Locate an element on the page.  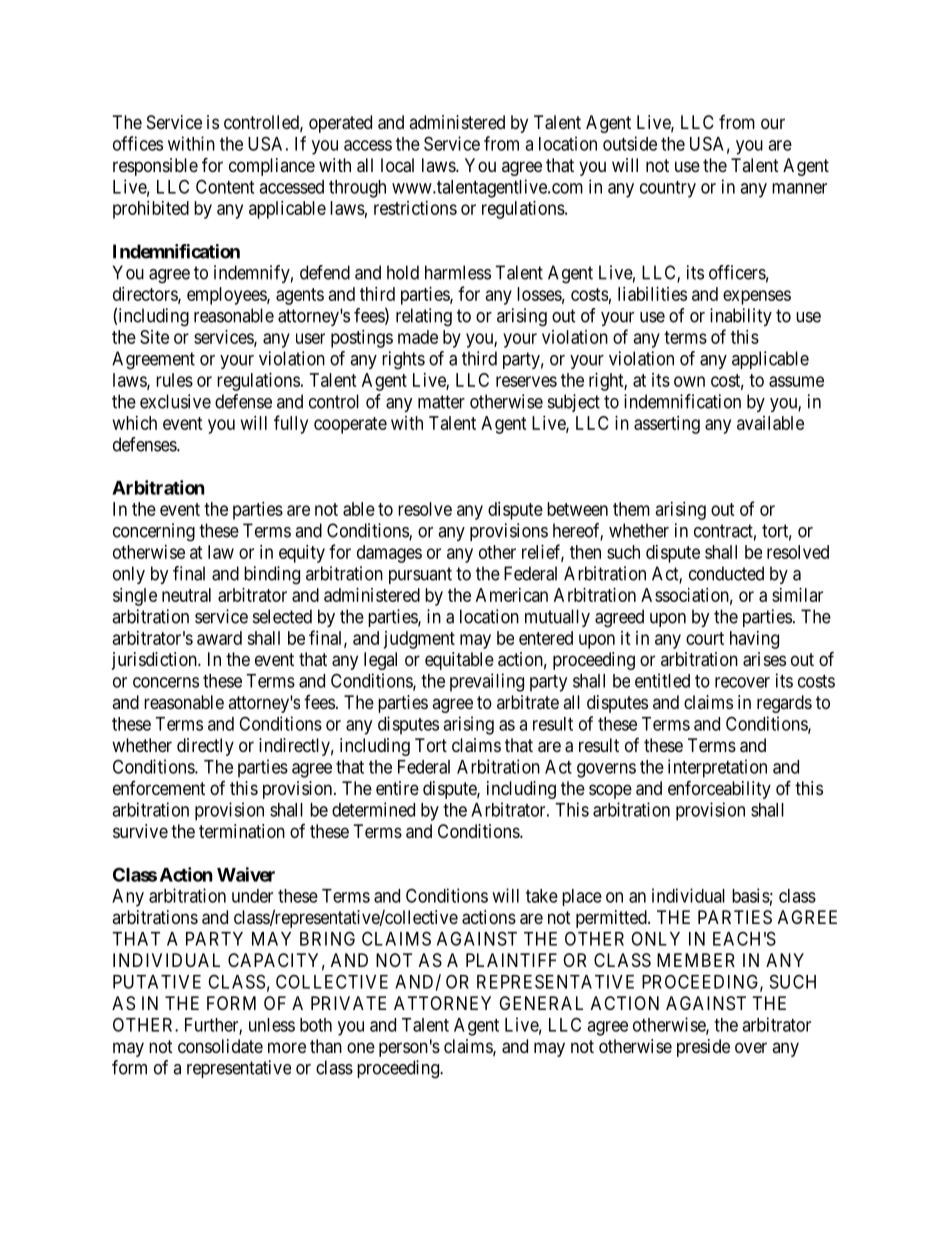
Content is located at coordinates (225, 186).
